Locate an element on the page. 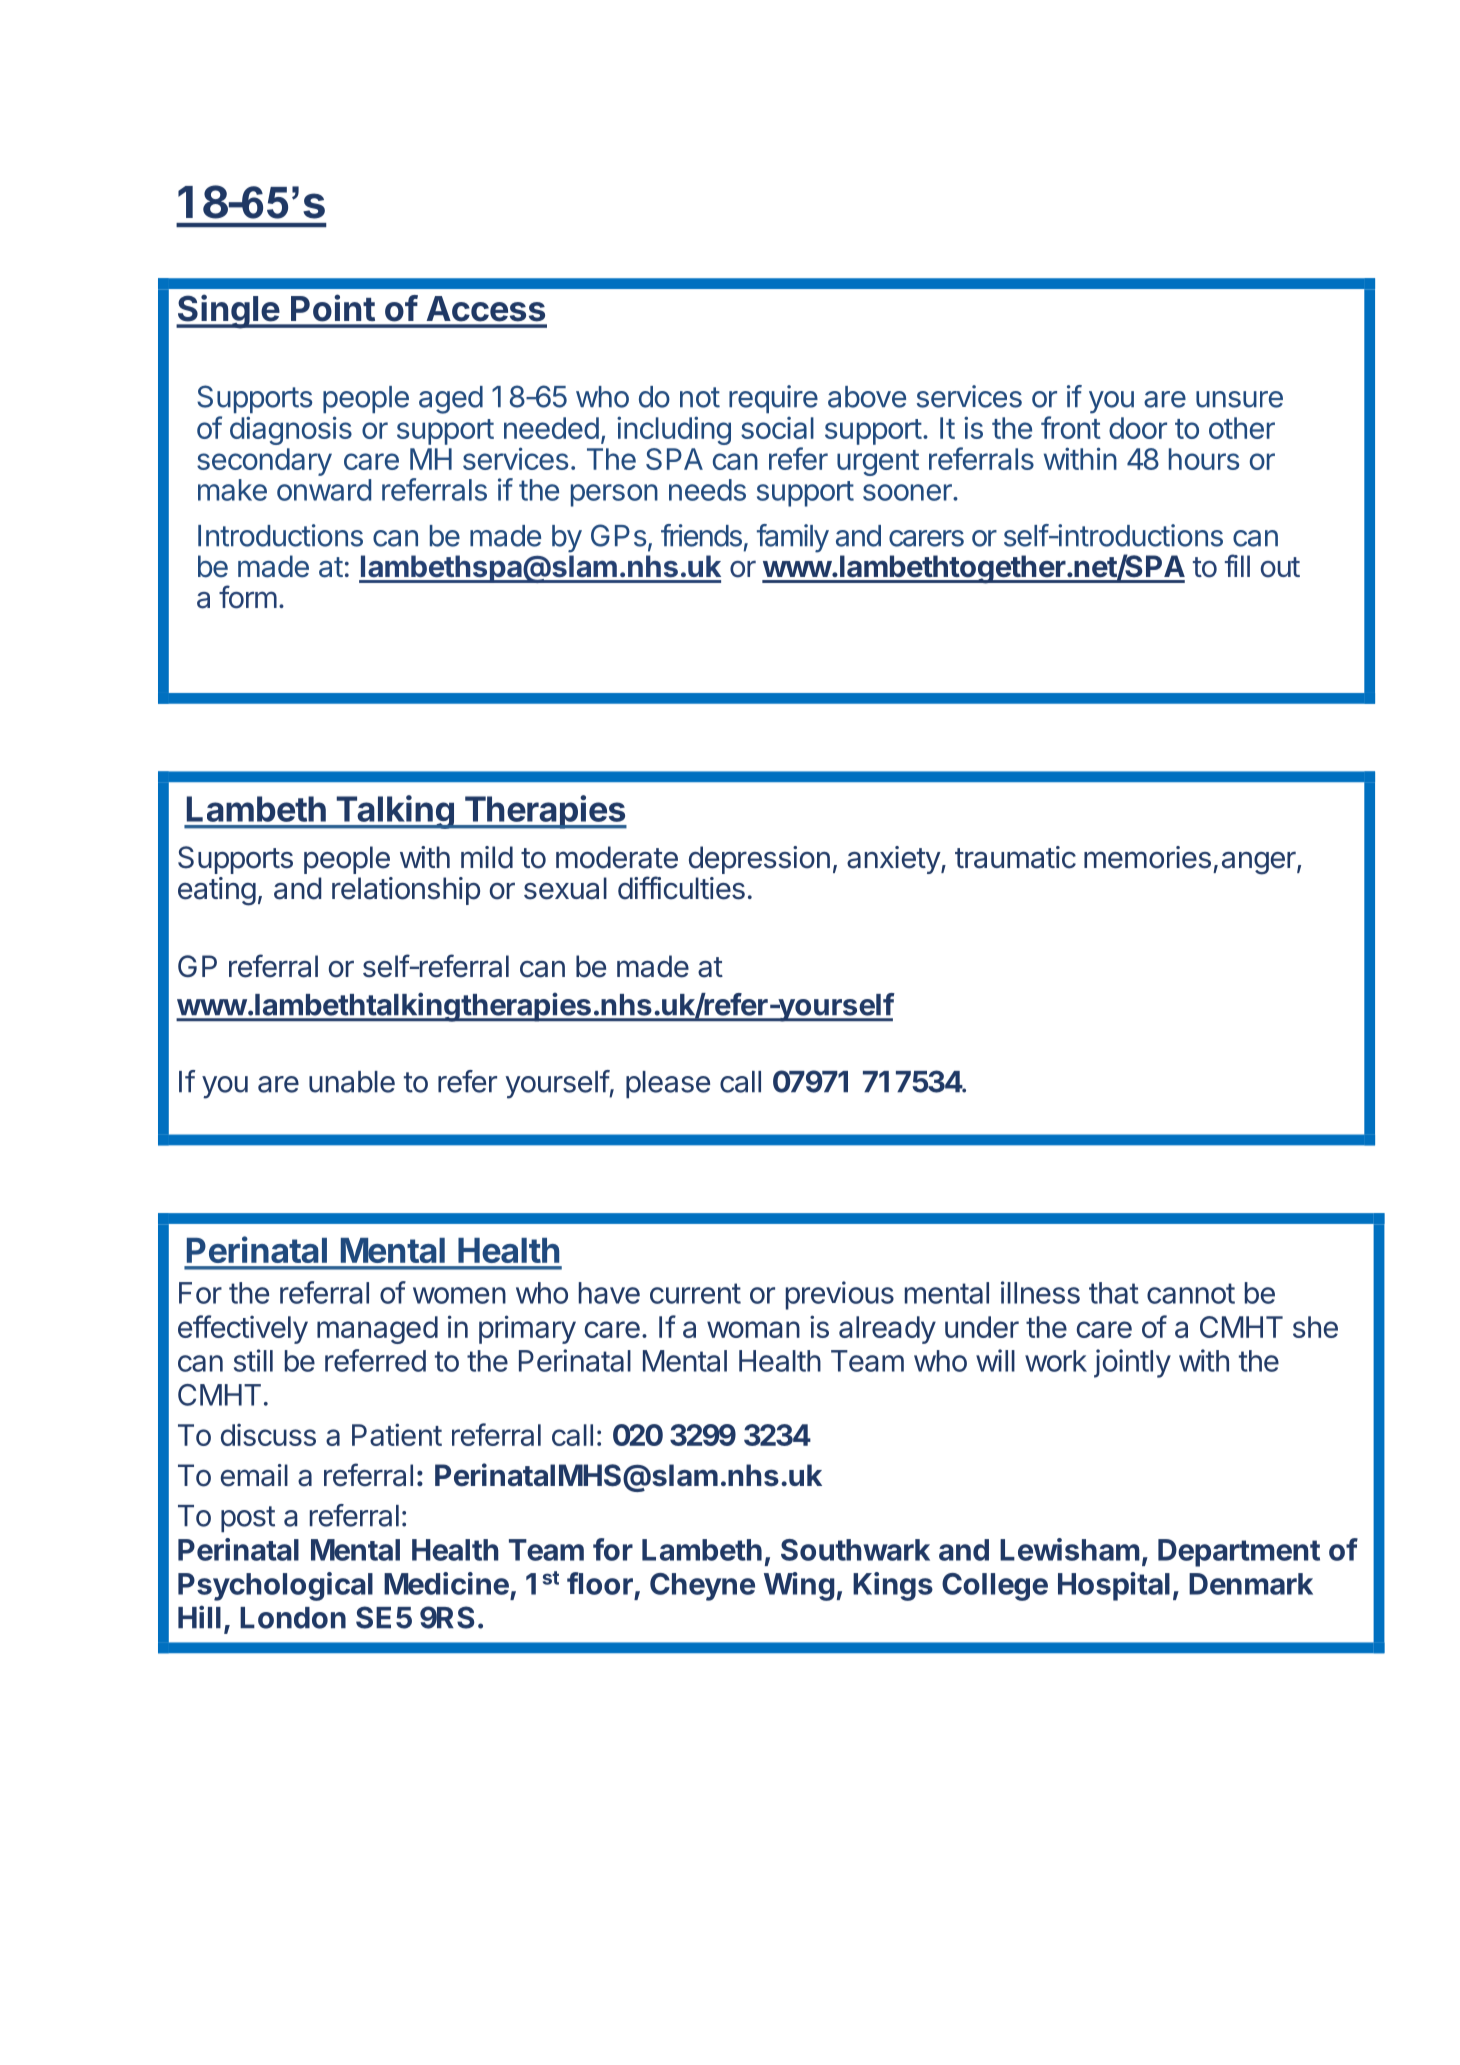 The image size is (1460, 2065). relationship is located at coordinates (406, 891).
